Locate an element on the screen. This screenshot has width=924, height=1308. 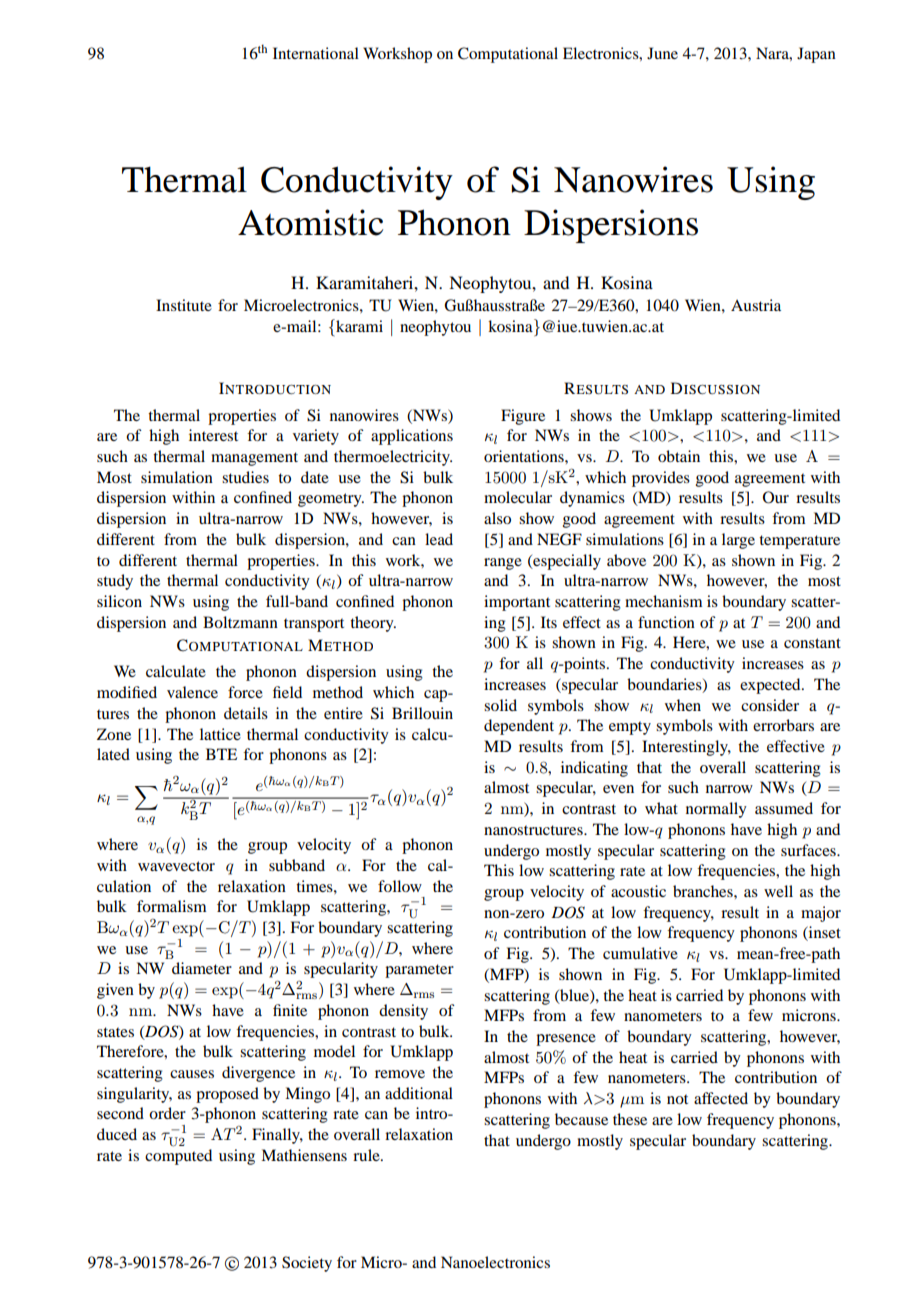
Institute is located at coordinates (184, 305).
